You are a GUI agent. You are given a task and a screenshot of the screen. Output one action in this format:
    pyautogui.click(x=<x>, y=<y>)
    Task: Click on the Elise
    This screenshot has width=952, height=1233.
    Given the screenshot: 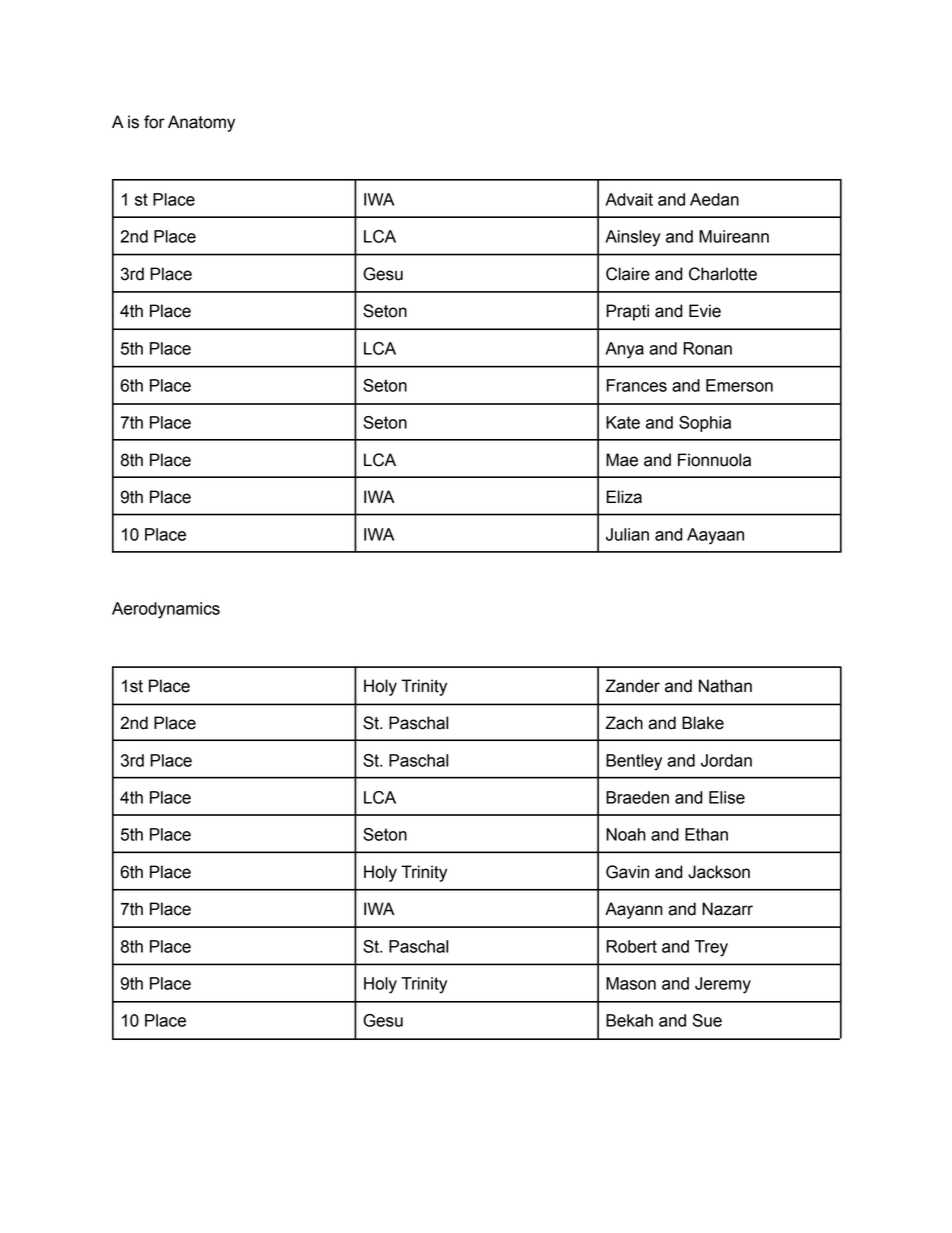 What is the action you would take?
    pyautogui.click(x=727, y=797)
